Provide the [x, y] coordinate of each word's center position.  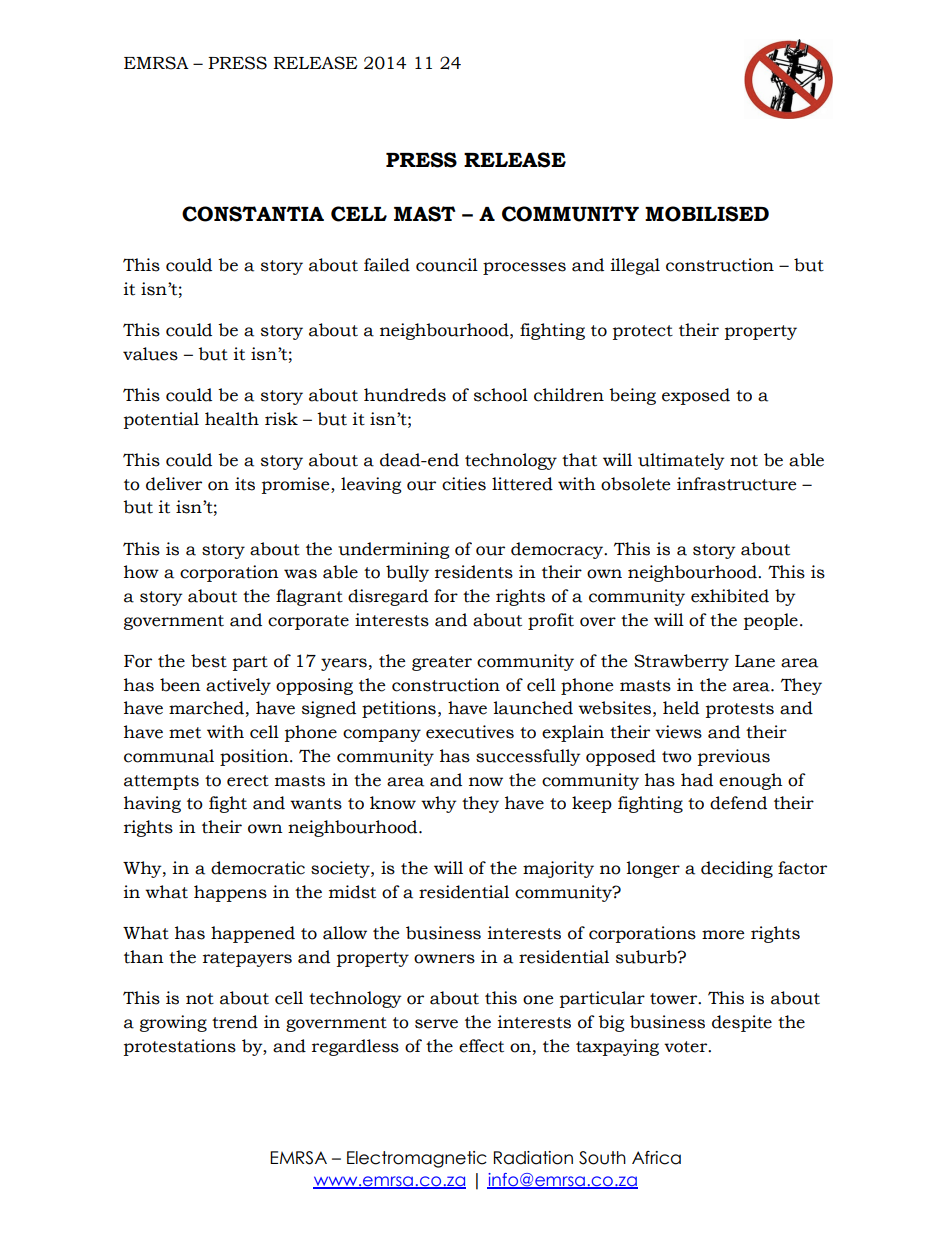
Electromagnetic [417, 1159]
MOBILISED [707, 214]
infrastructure [736, 484]
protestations [180, 1047]
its [245, 484]
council [447, 265]
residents [474, 572]
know [393, 803]
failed [387, 265]
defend [738, 803]
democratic [258, 868]
